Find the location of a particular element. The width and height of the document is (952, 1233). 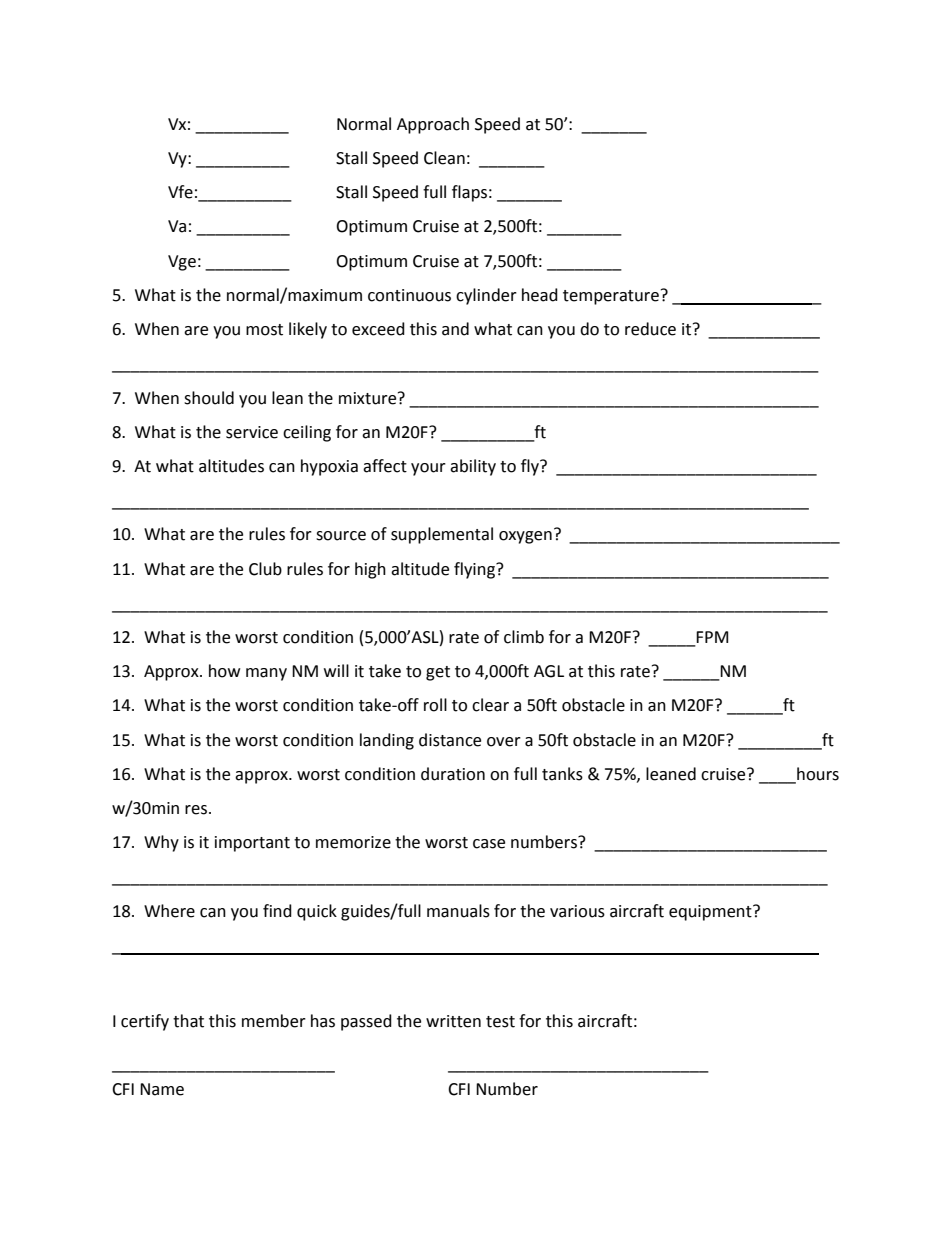

manuals is located at coordinates (458, 911).
